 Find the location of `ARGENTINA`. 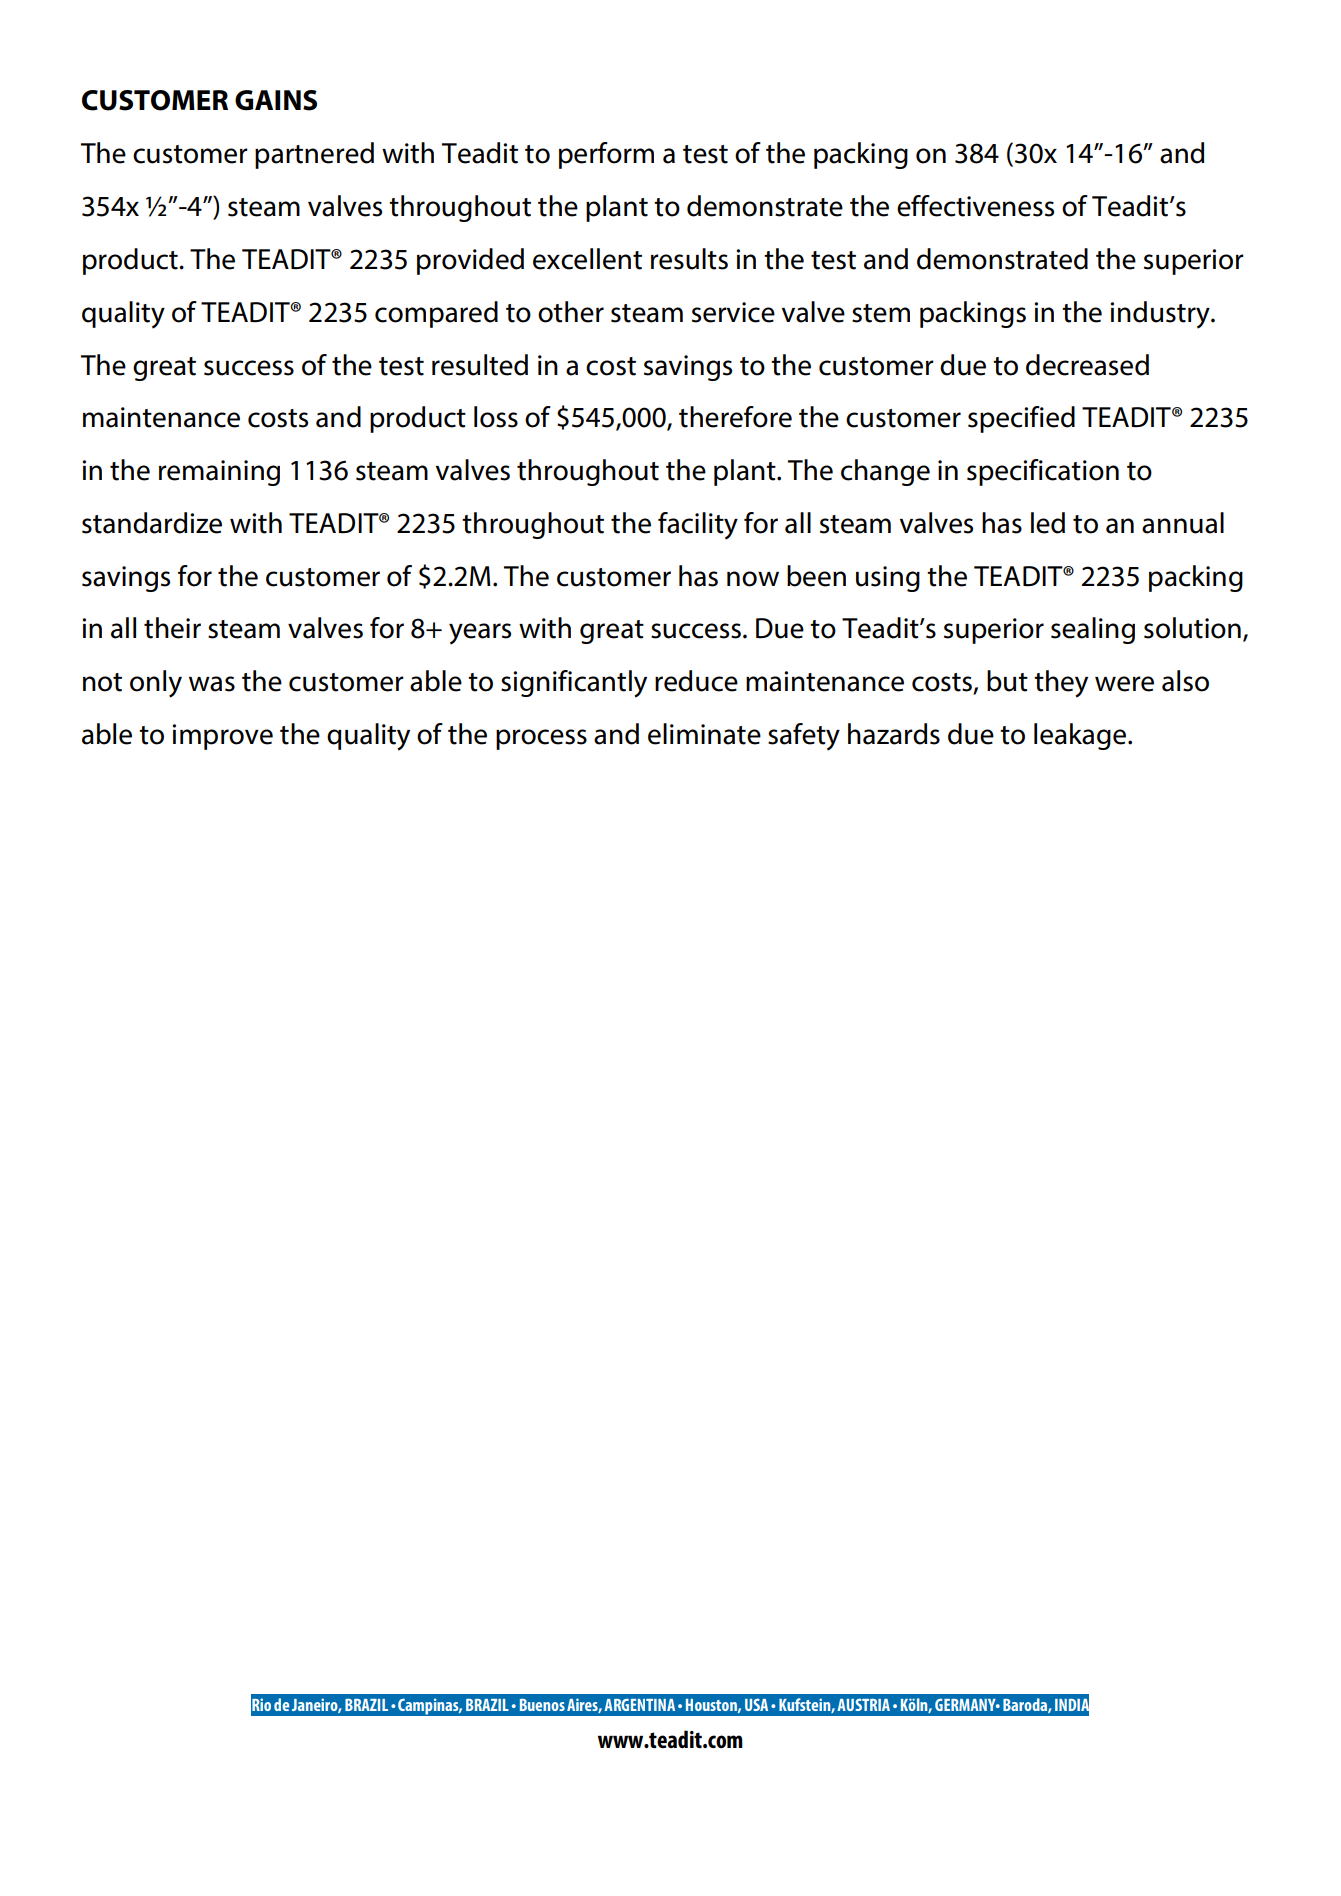

ARGENTINA is located at coordinates (639, 1705).
